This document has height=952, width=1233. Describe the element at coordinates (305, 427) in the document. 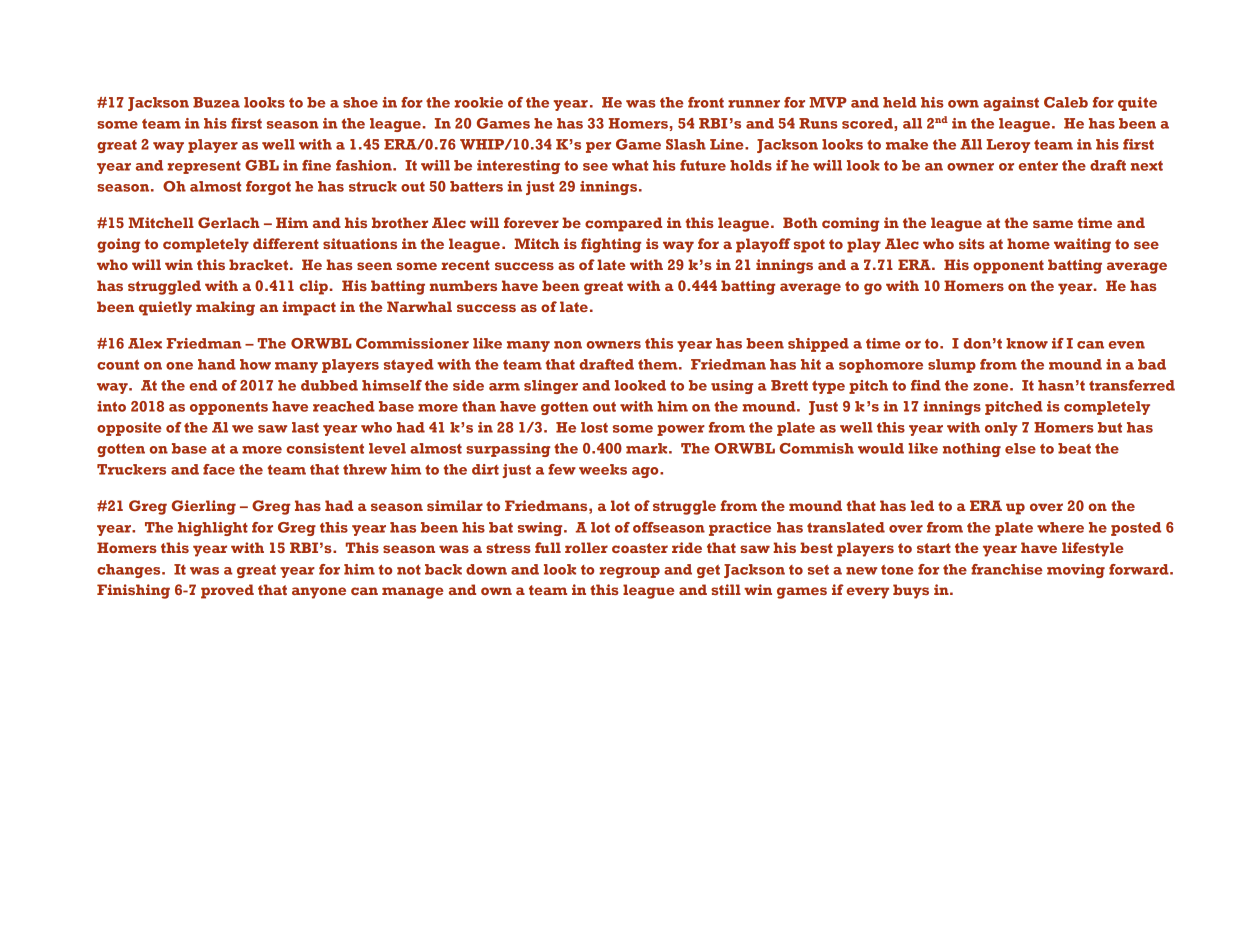

I see `last` at that location.
